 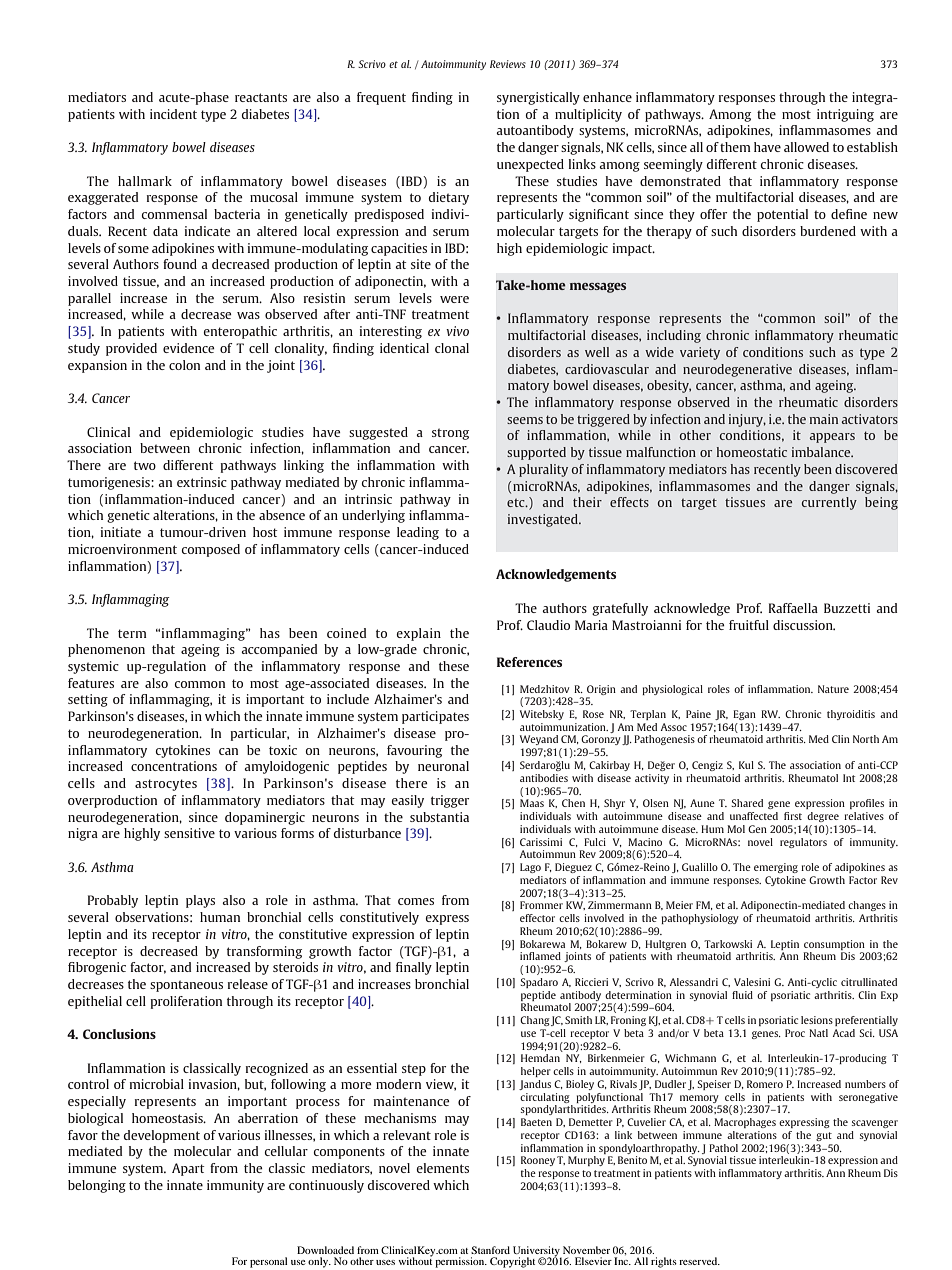 I want to click on phenomenon, so click(x=106, y=650).
